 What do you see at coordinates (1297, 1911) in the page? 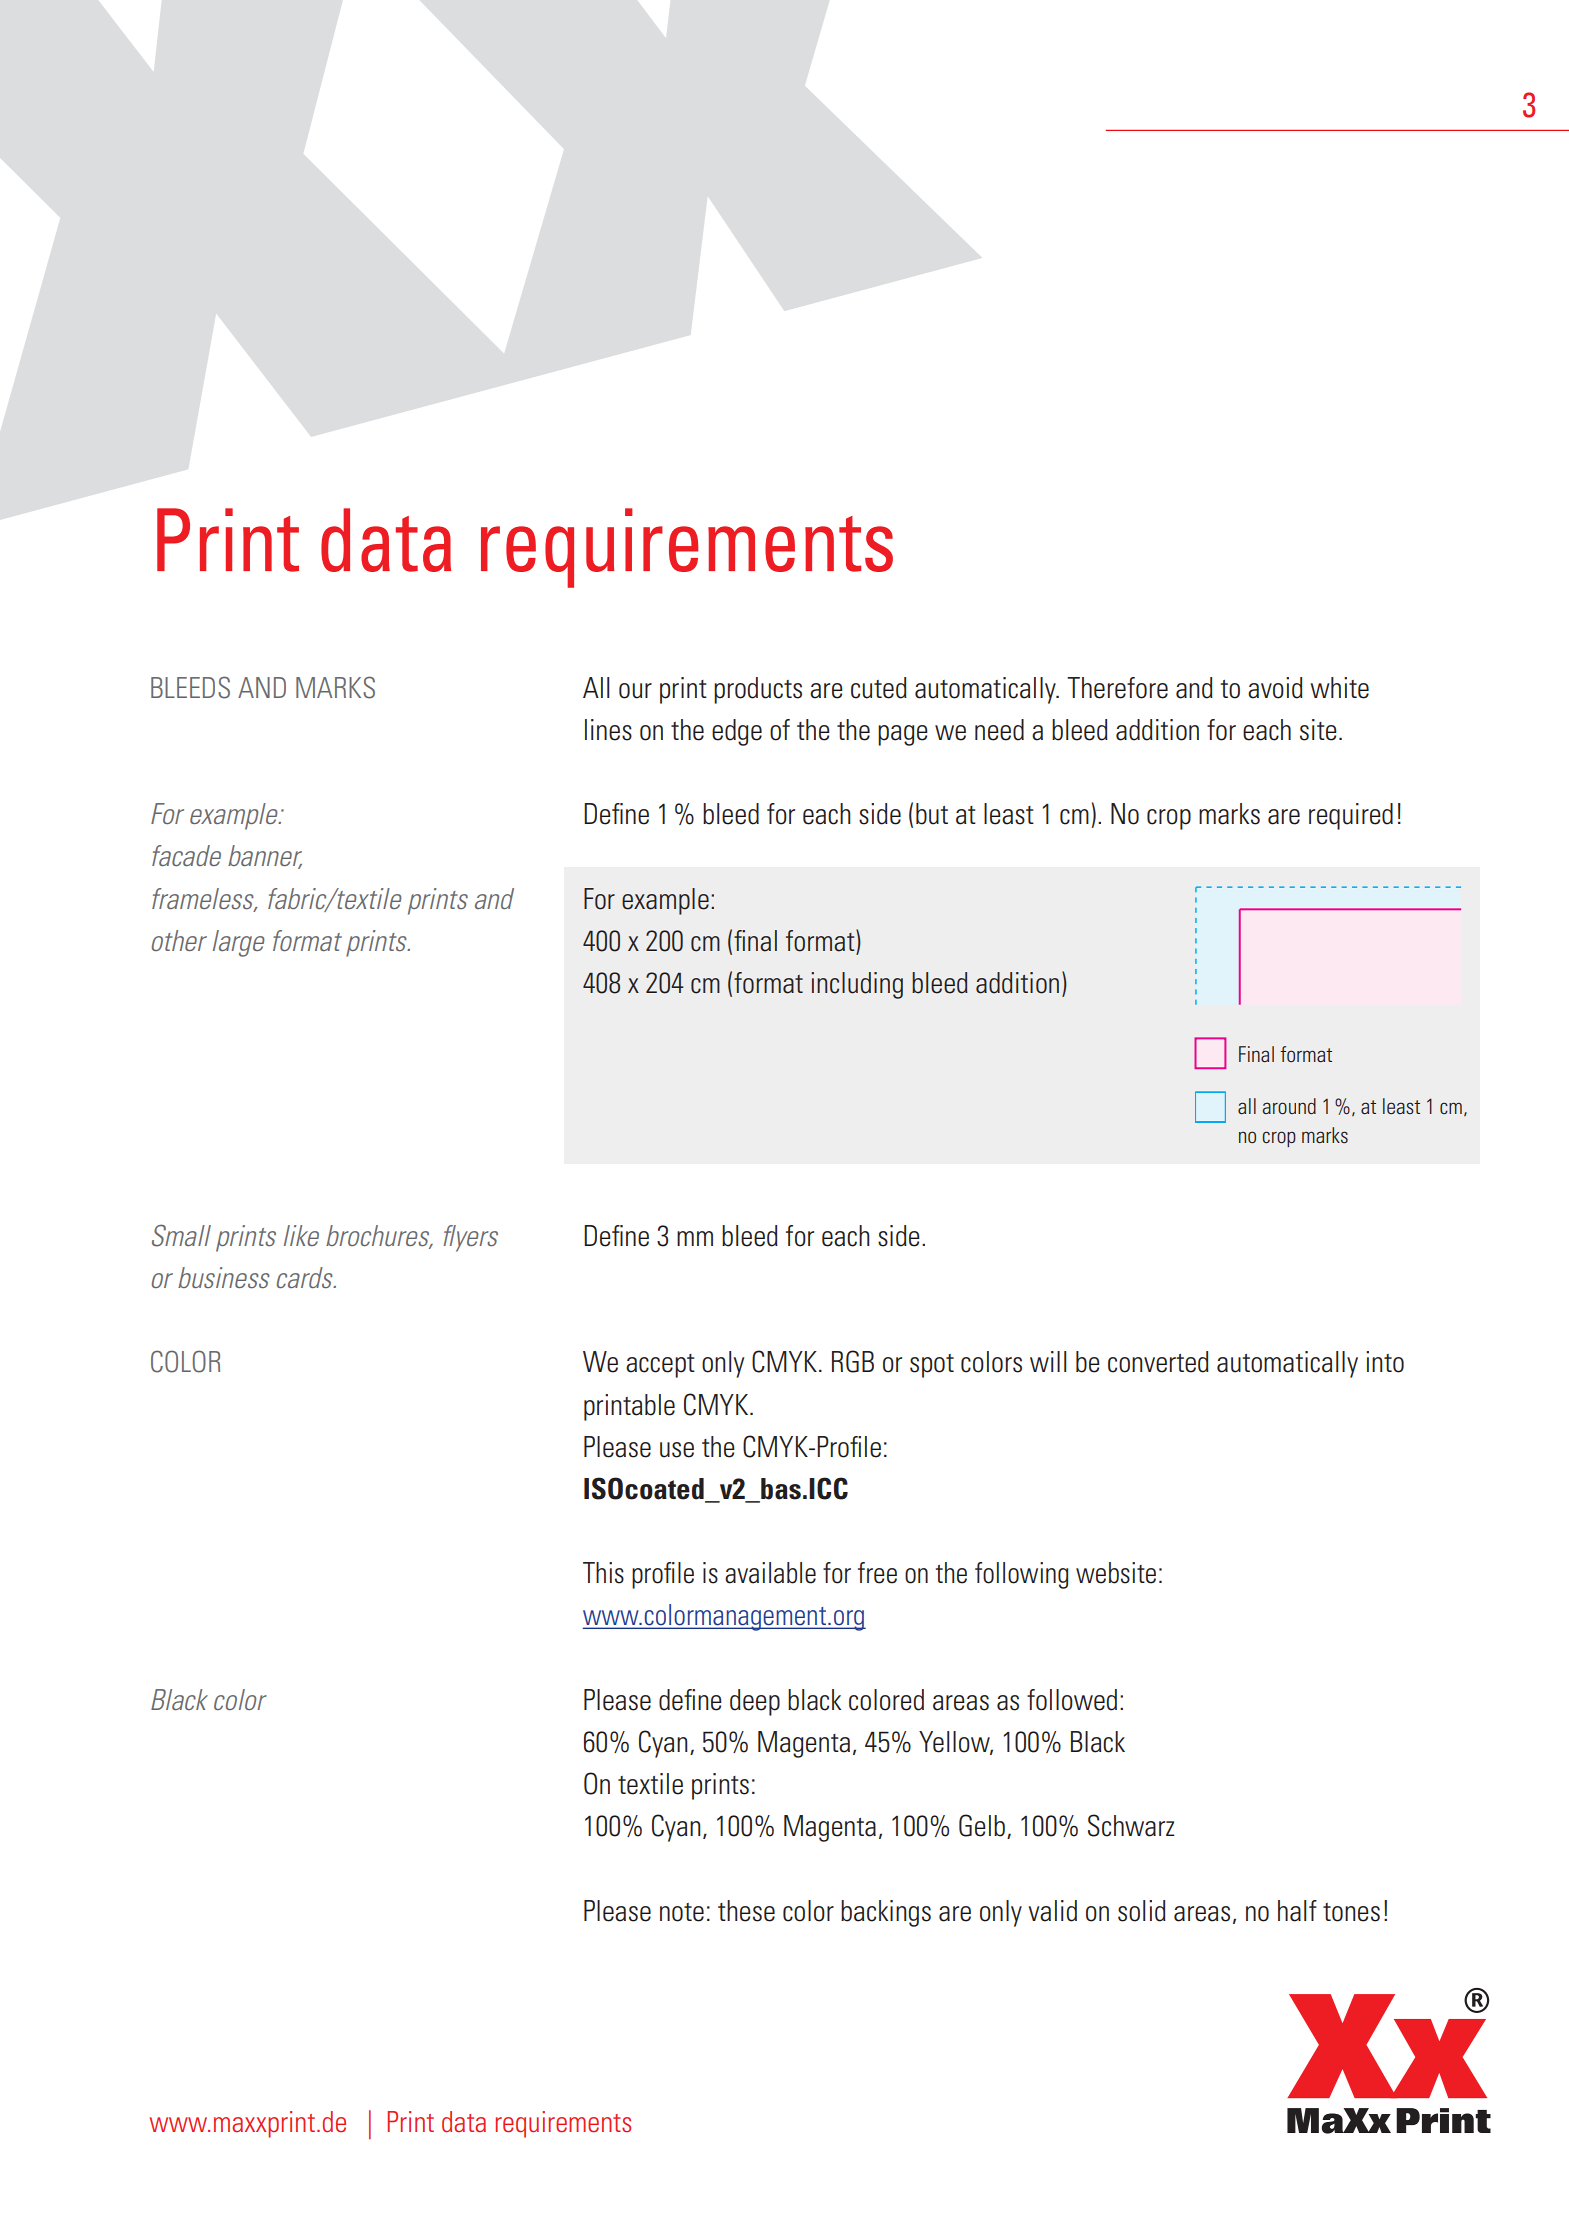
I see `half` at bounding box center [1297, 1911].
